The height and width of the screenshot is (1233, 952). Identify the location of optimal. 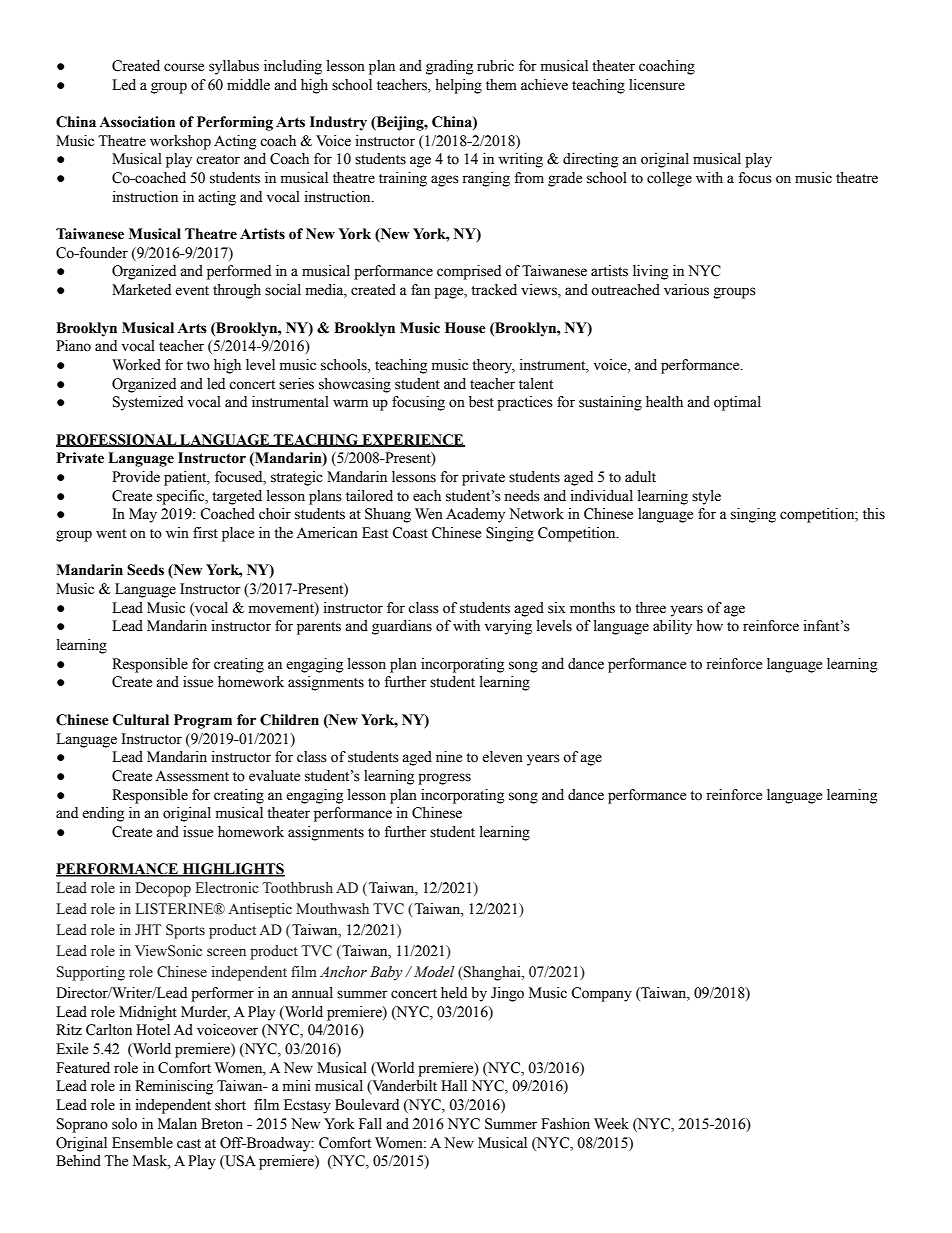
(737, 403).
